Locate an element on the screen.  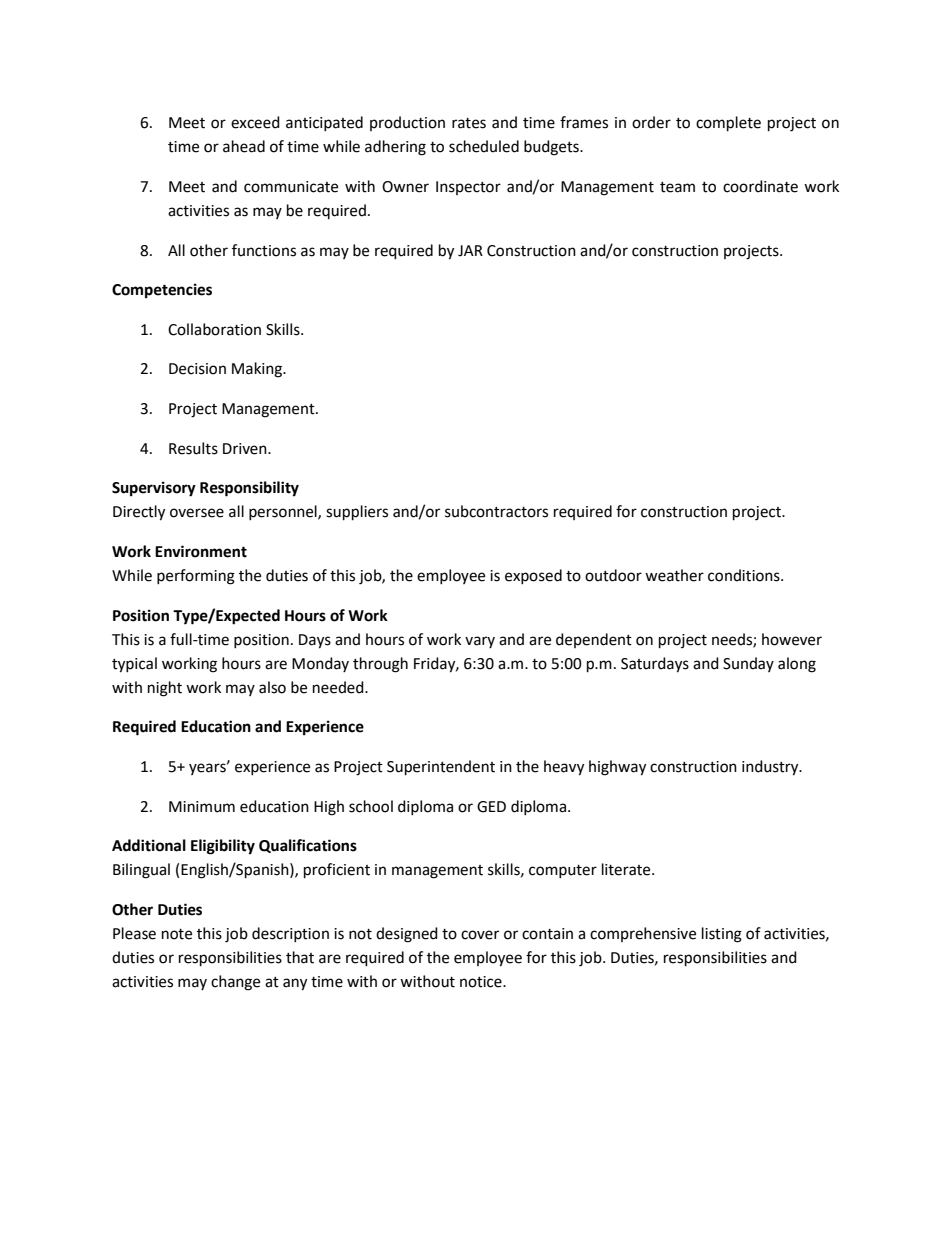
conditions is located at coordinates (745, 575).
